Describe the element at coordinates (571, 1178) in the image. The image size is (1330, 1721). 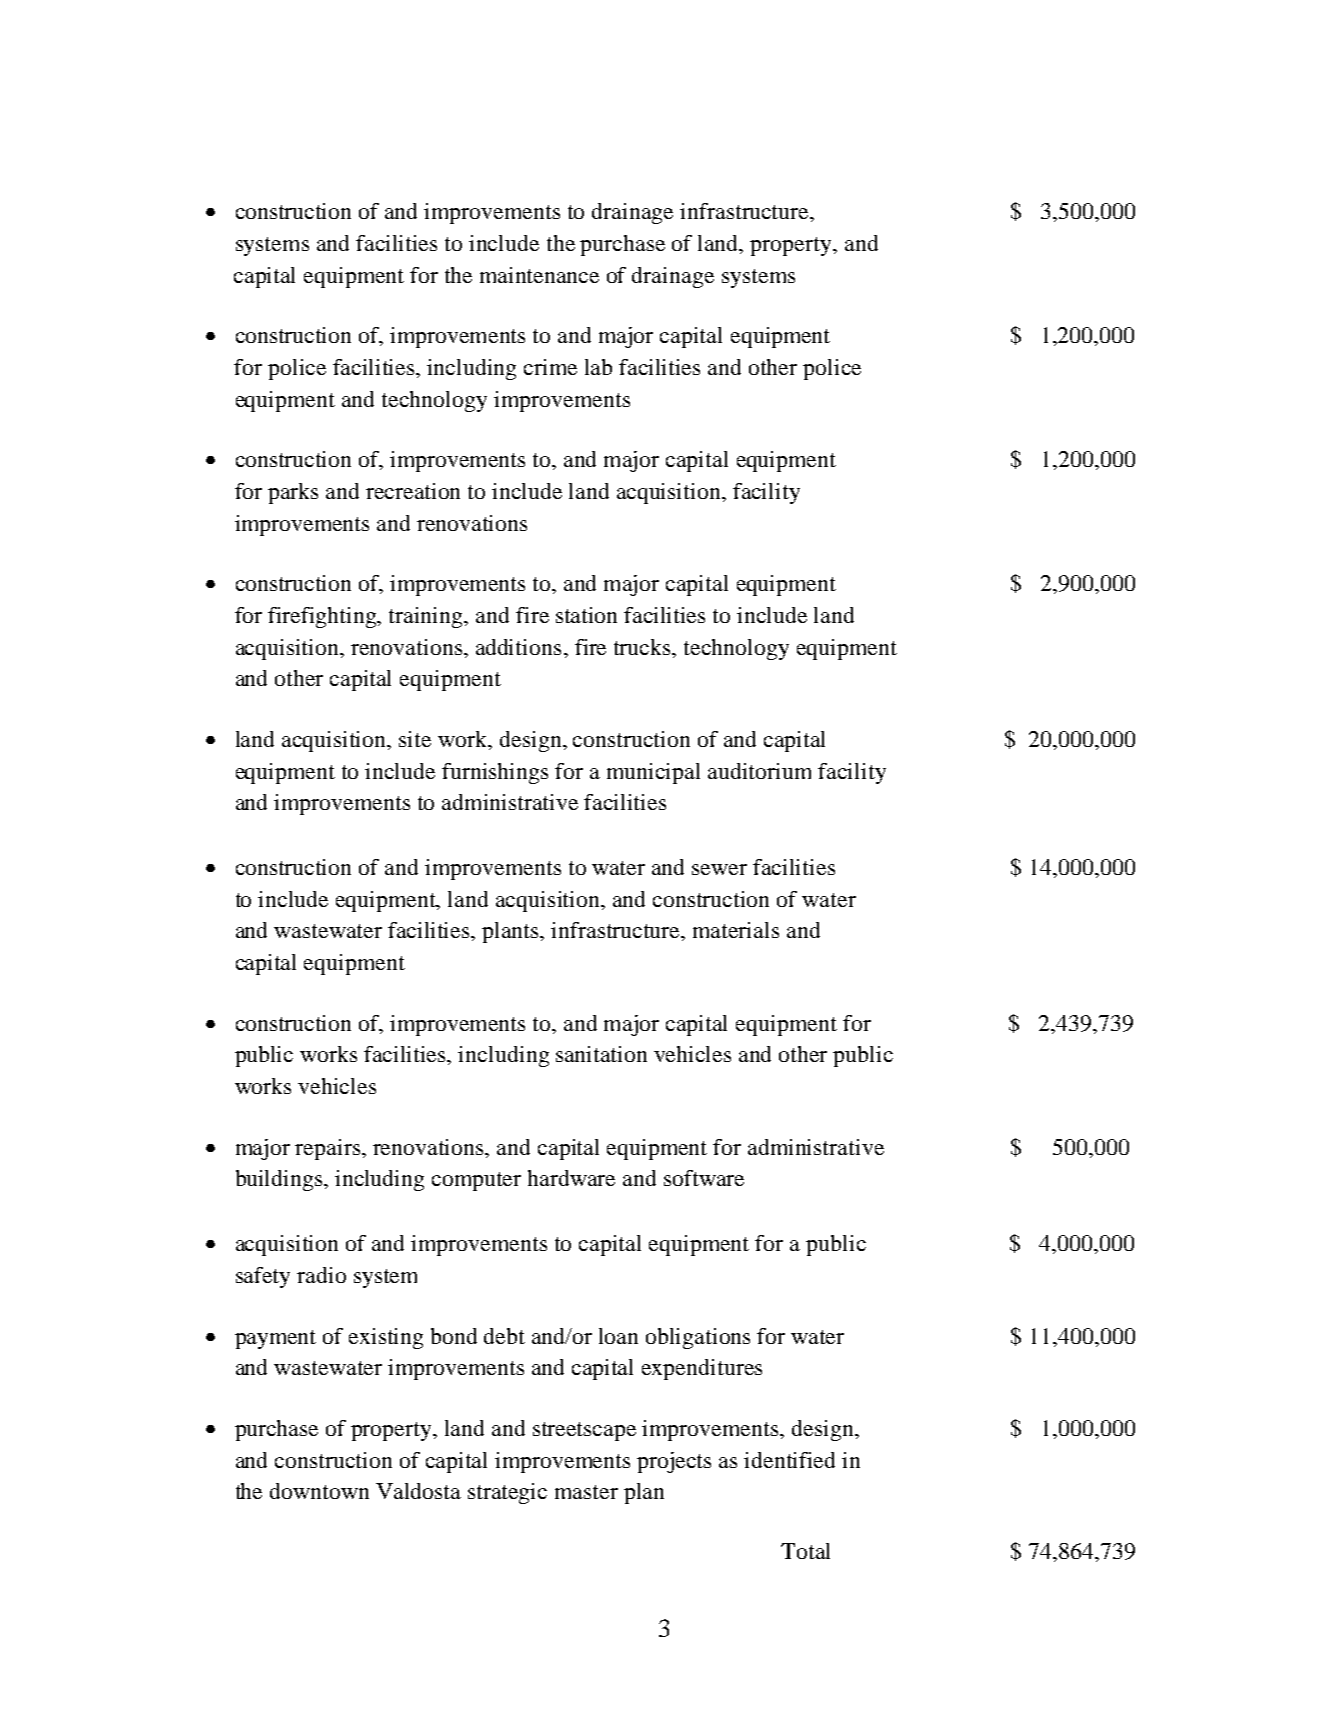
I see `hardware` at that location.
